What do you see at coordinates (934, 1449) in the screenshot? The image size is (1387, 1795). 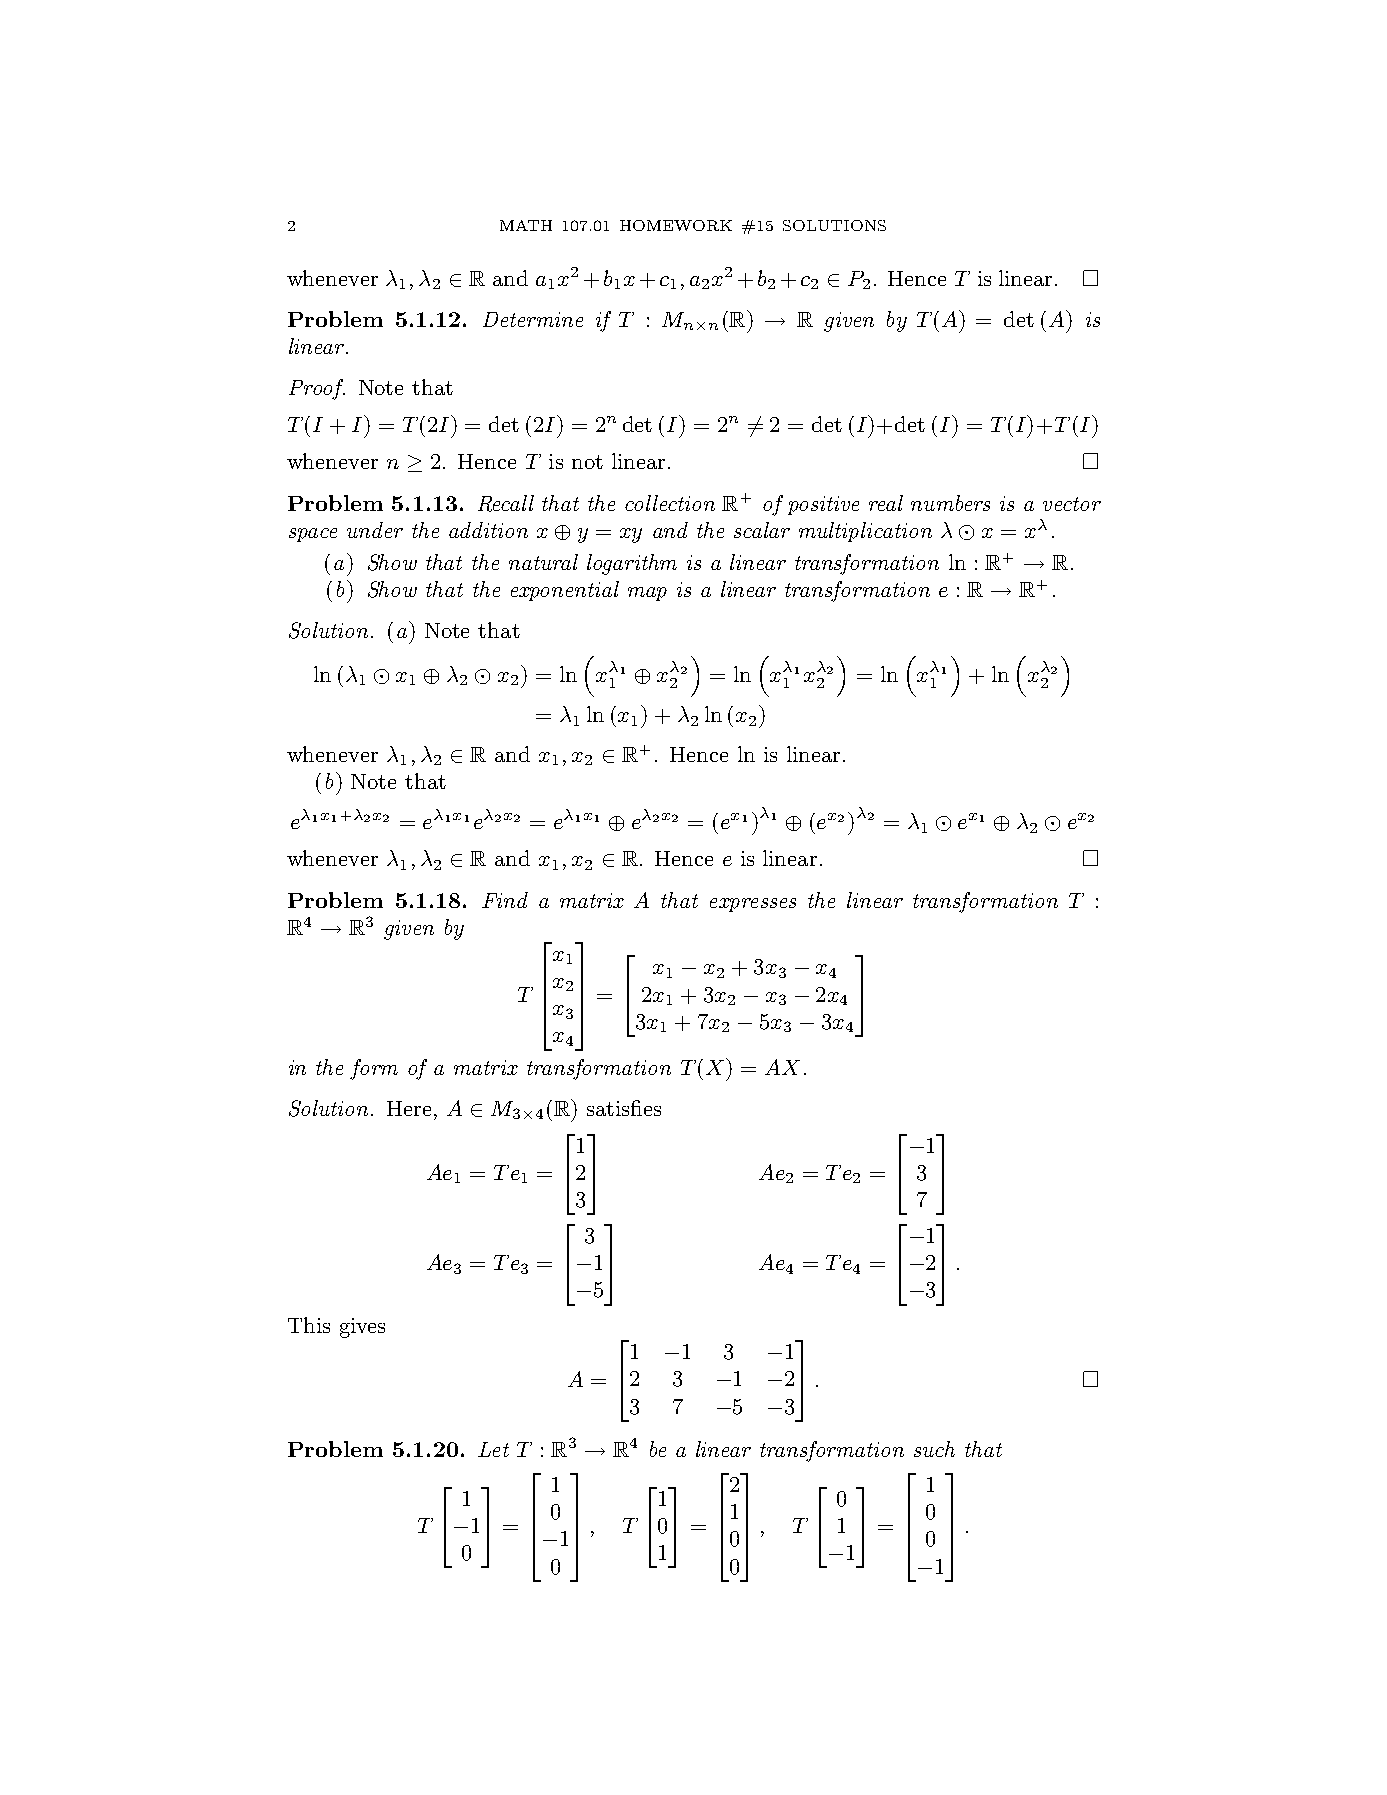 I see `such` at bounding box center [934, 1449].
